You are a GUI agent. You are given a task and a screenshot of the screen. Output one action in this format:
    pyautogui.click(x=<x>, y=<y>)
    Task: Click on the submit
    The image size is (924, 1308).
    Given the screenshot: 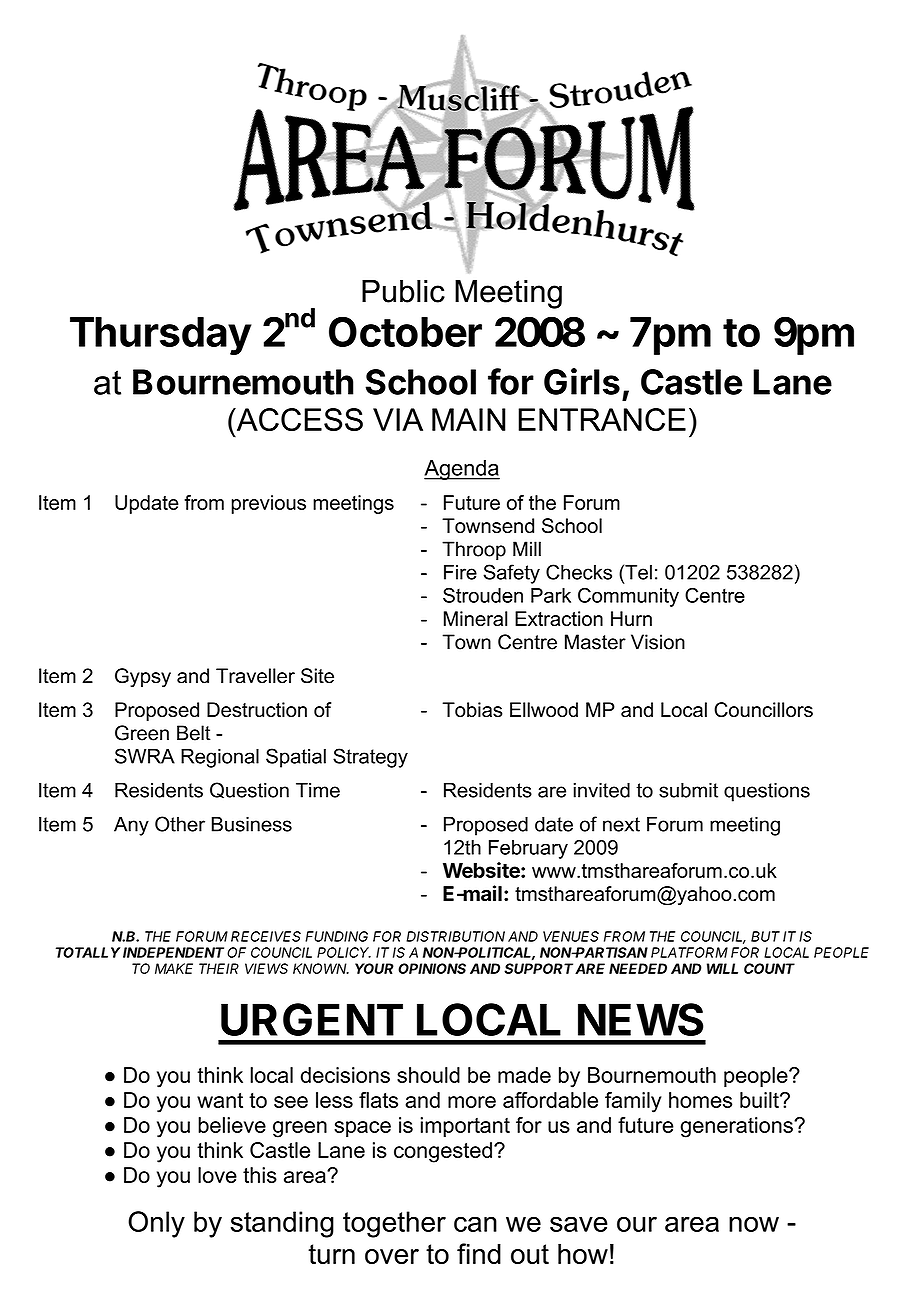 What is the action you would take?
    pyautogui.click(x=688, y=790)
